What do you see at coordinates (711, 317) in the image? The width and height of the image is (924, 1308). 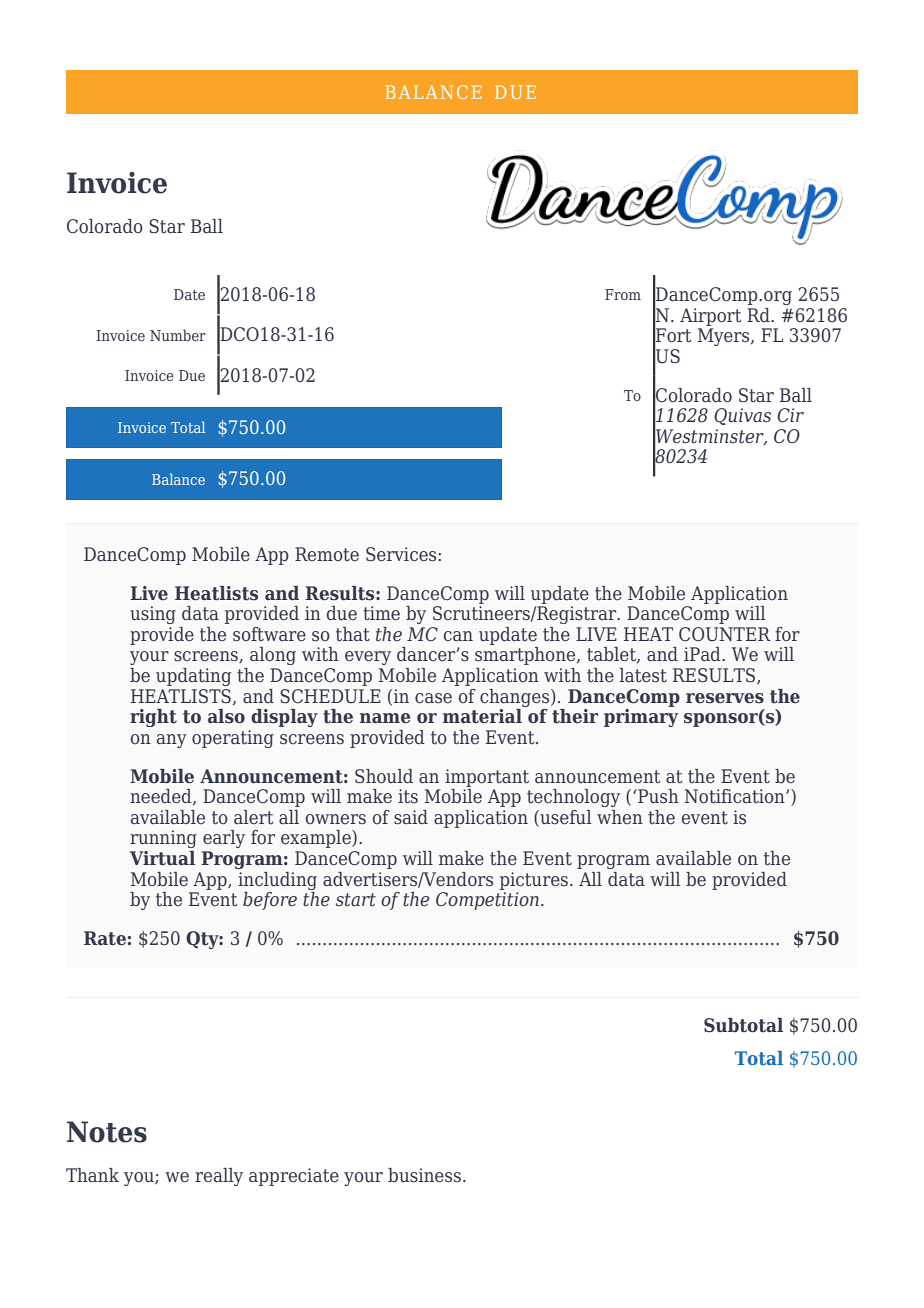 I see `Airport` at bounding box center [711, 317].
